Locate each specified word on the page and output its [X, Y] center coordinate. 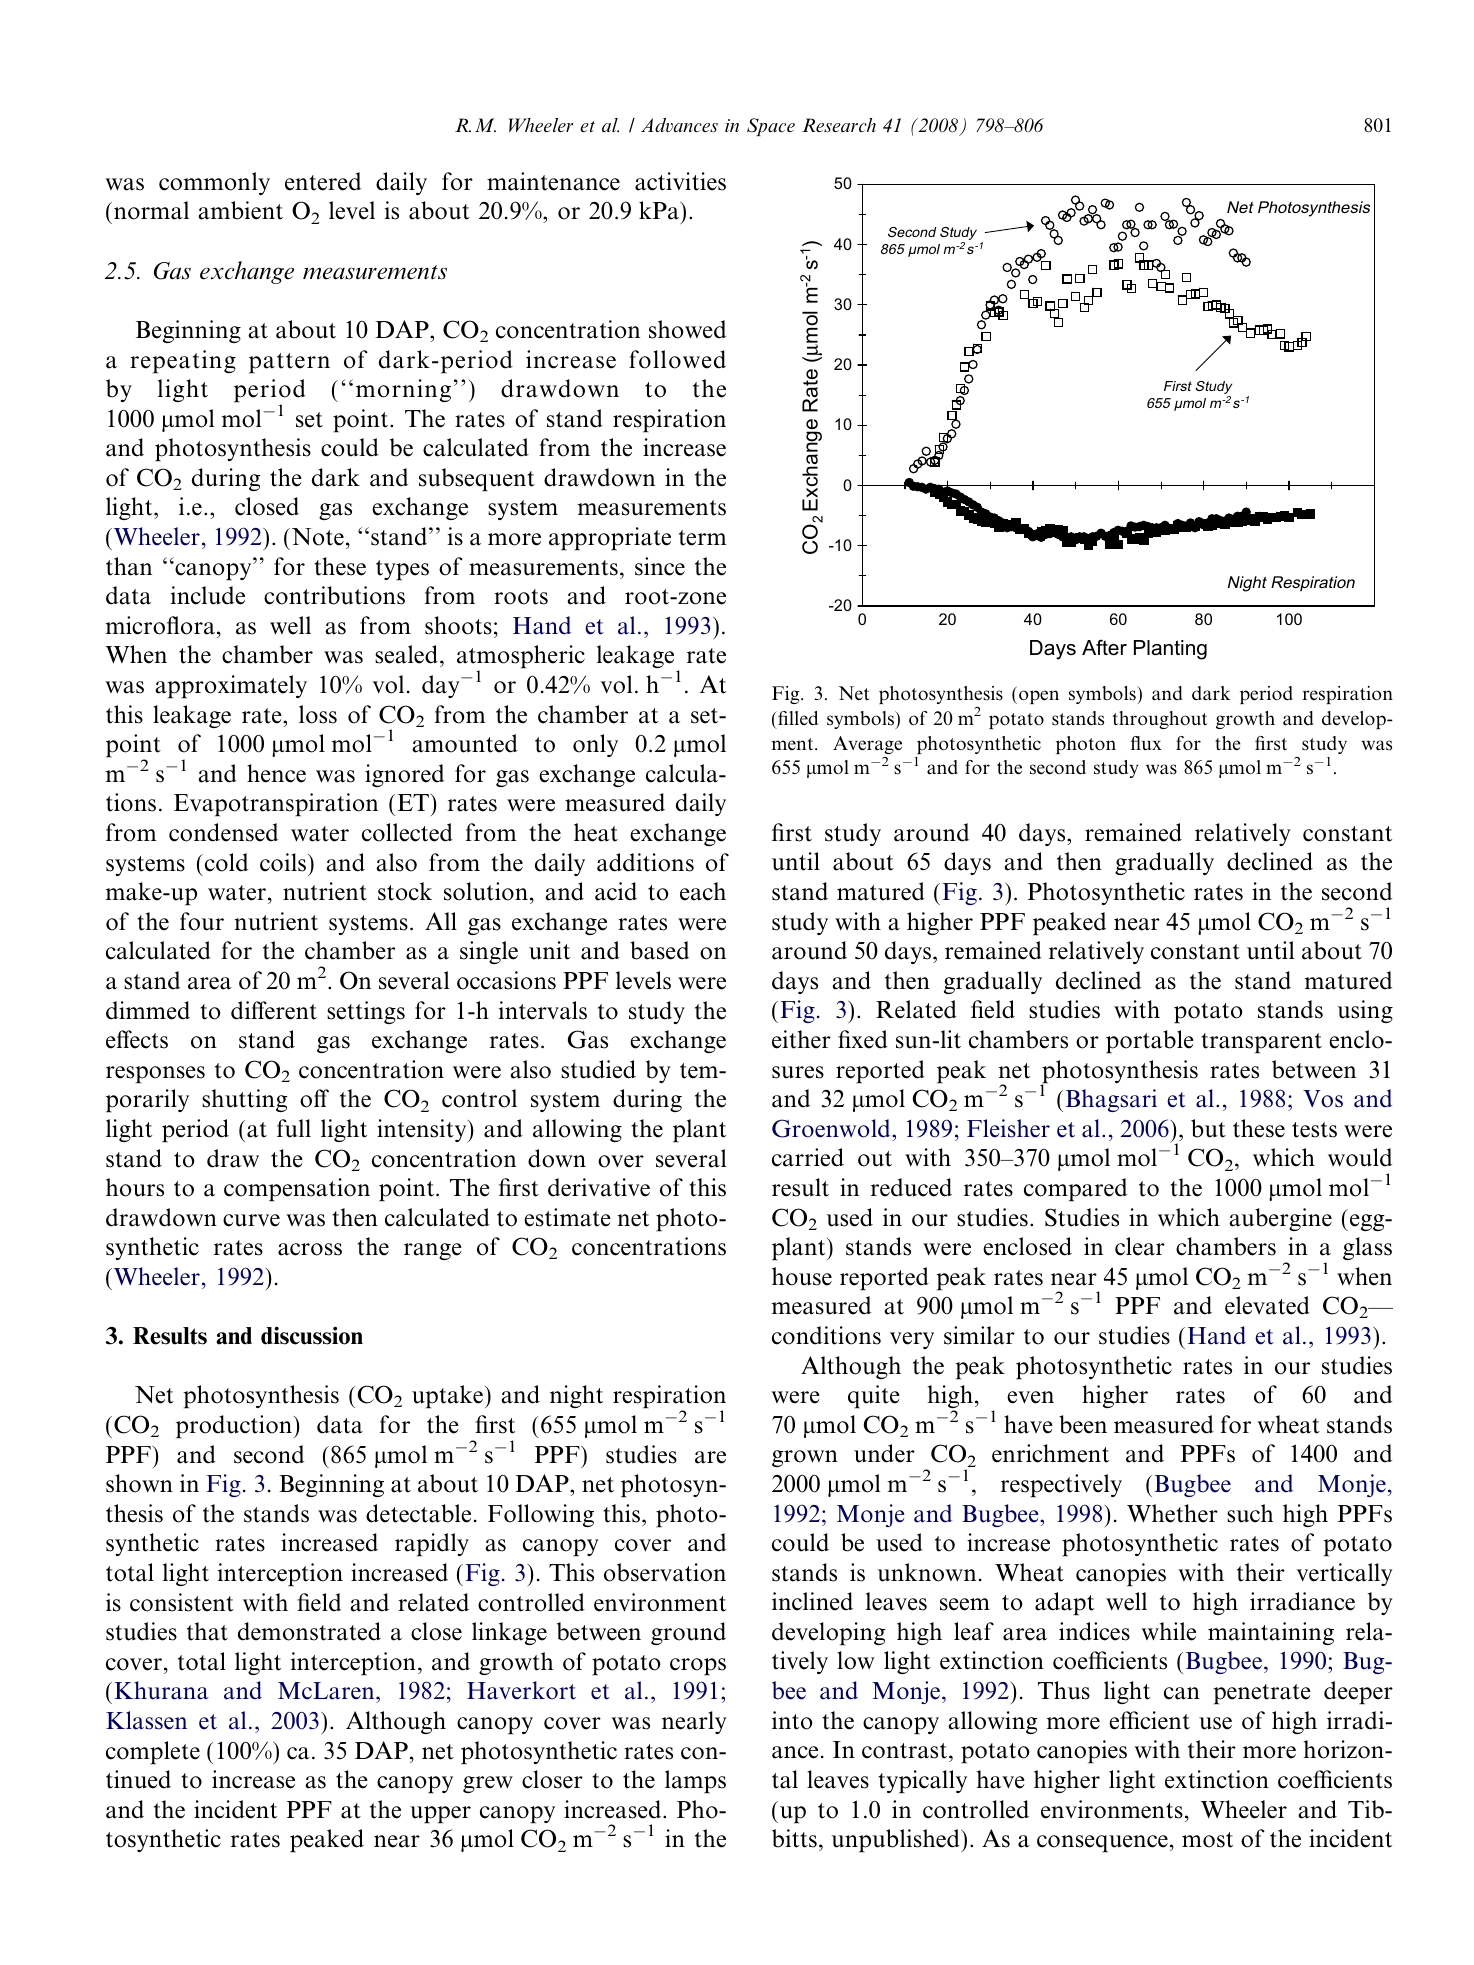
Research [839, 125]
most [1207, 1840]
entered [323, 181]
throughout [1160, 720]
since [660, 566]
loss [318, 714]
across [310, 1249]
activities [680, 181]
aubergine [1280, 1219]
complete [153, 1753]
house [802, 1276]
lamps [695, 1782]
